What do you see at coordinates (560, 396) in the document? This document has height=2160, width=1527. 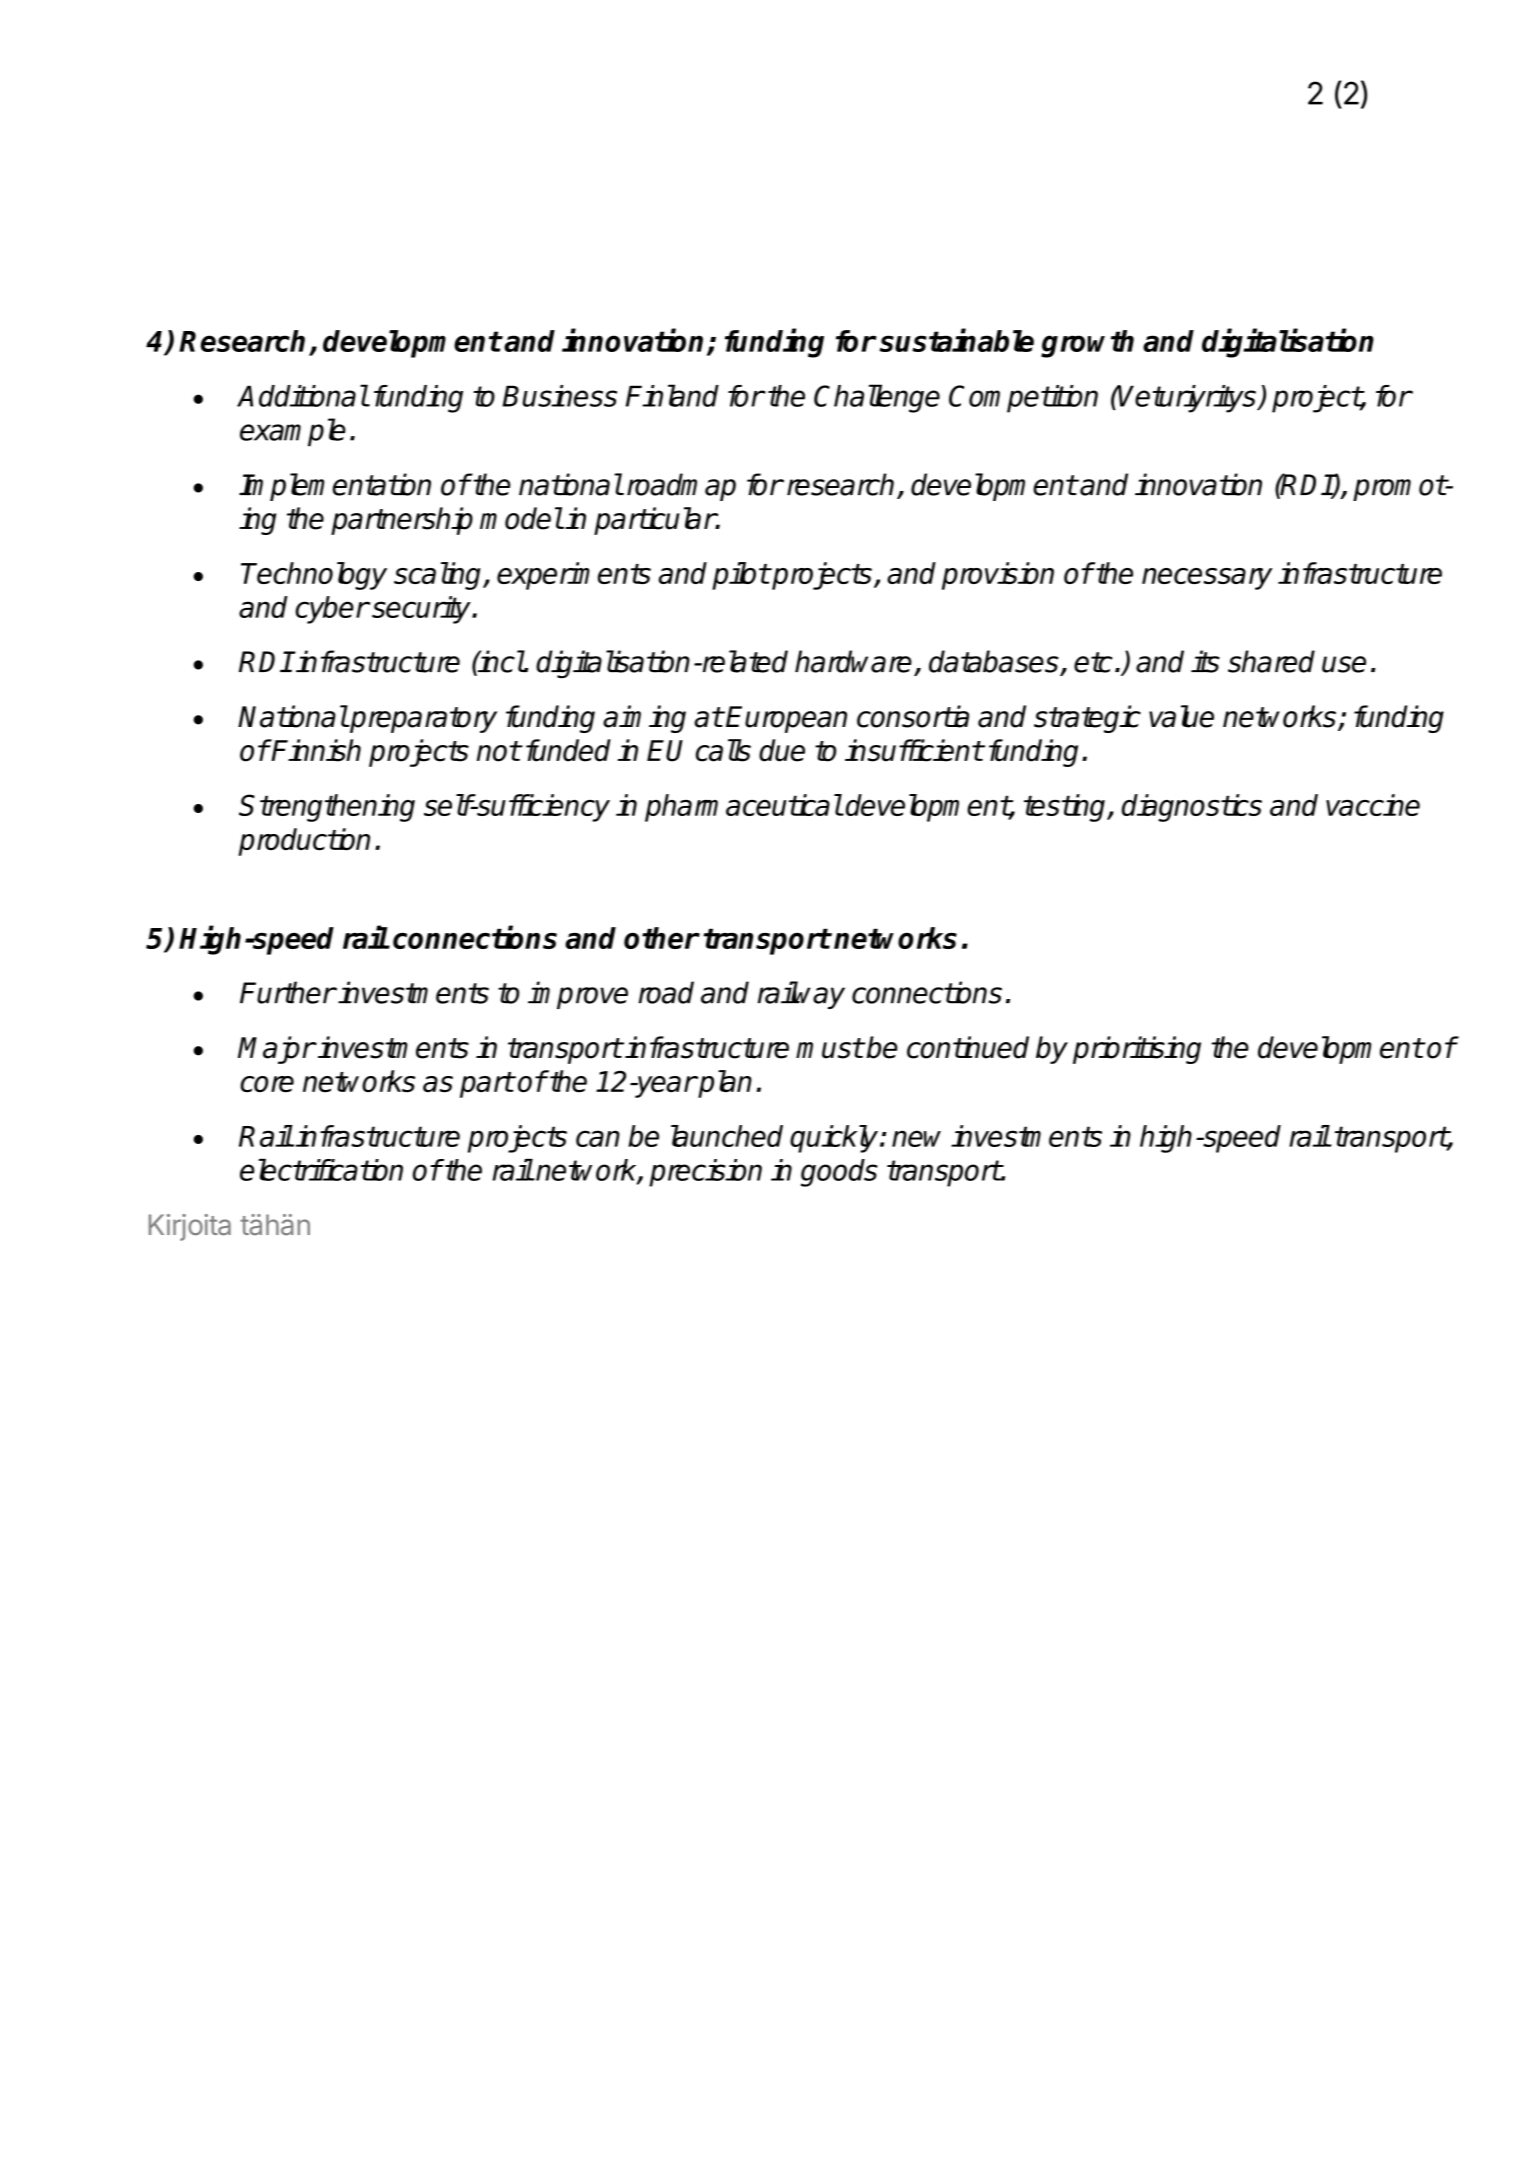 I see `Business` at bounding box center [560, 396].
